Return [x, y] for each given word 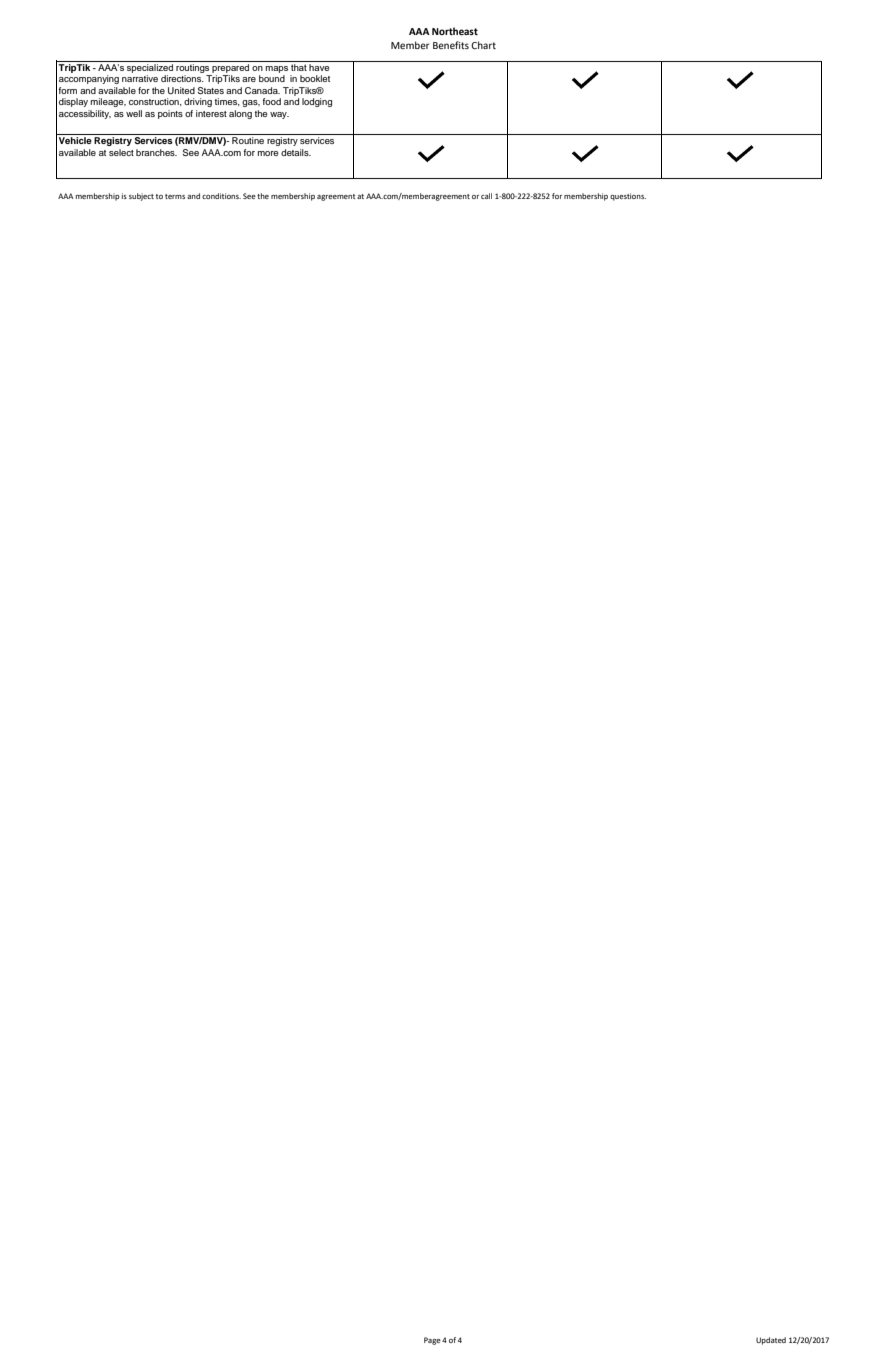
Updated [771, 1341]
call [486, 196]
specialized [150, 67]
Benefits [451, 45]
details [296, 152]
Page [432, 1341]
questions [628, 197]
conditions [221, 196]
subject [141, 197]
